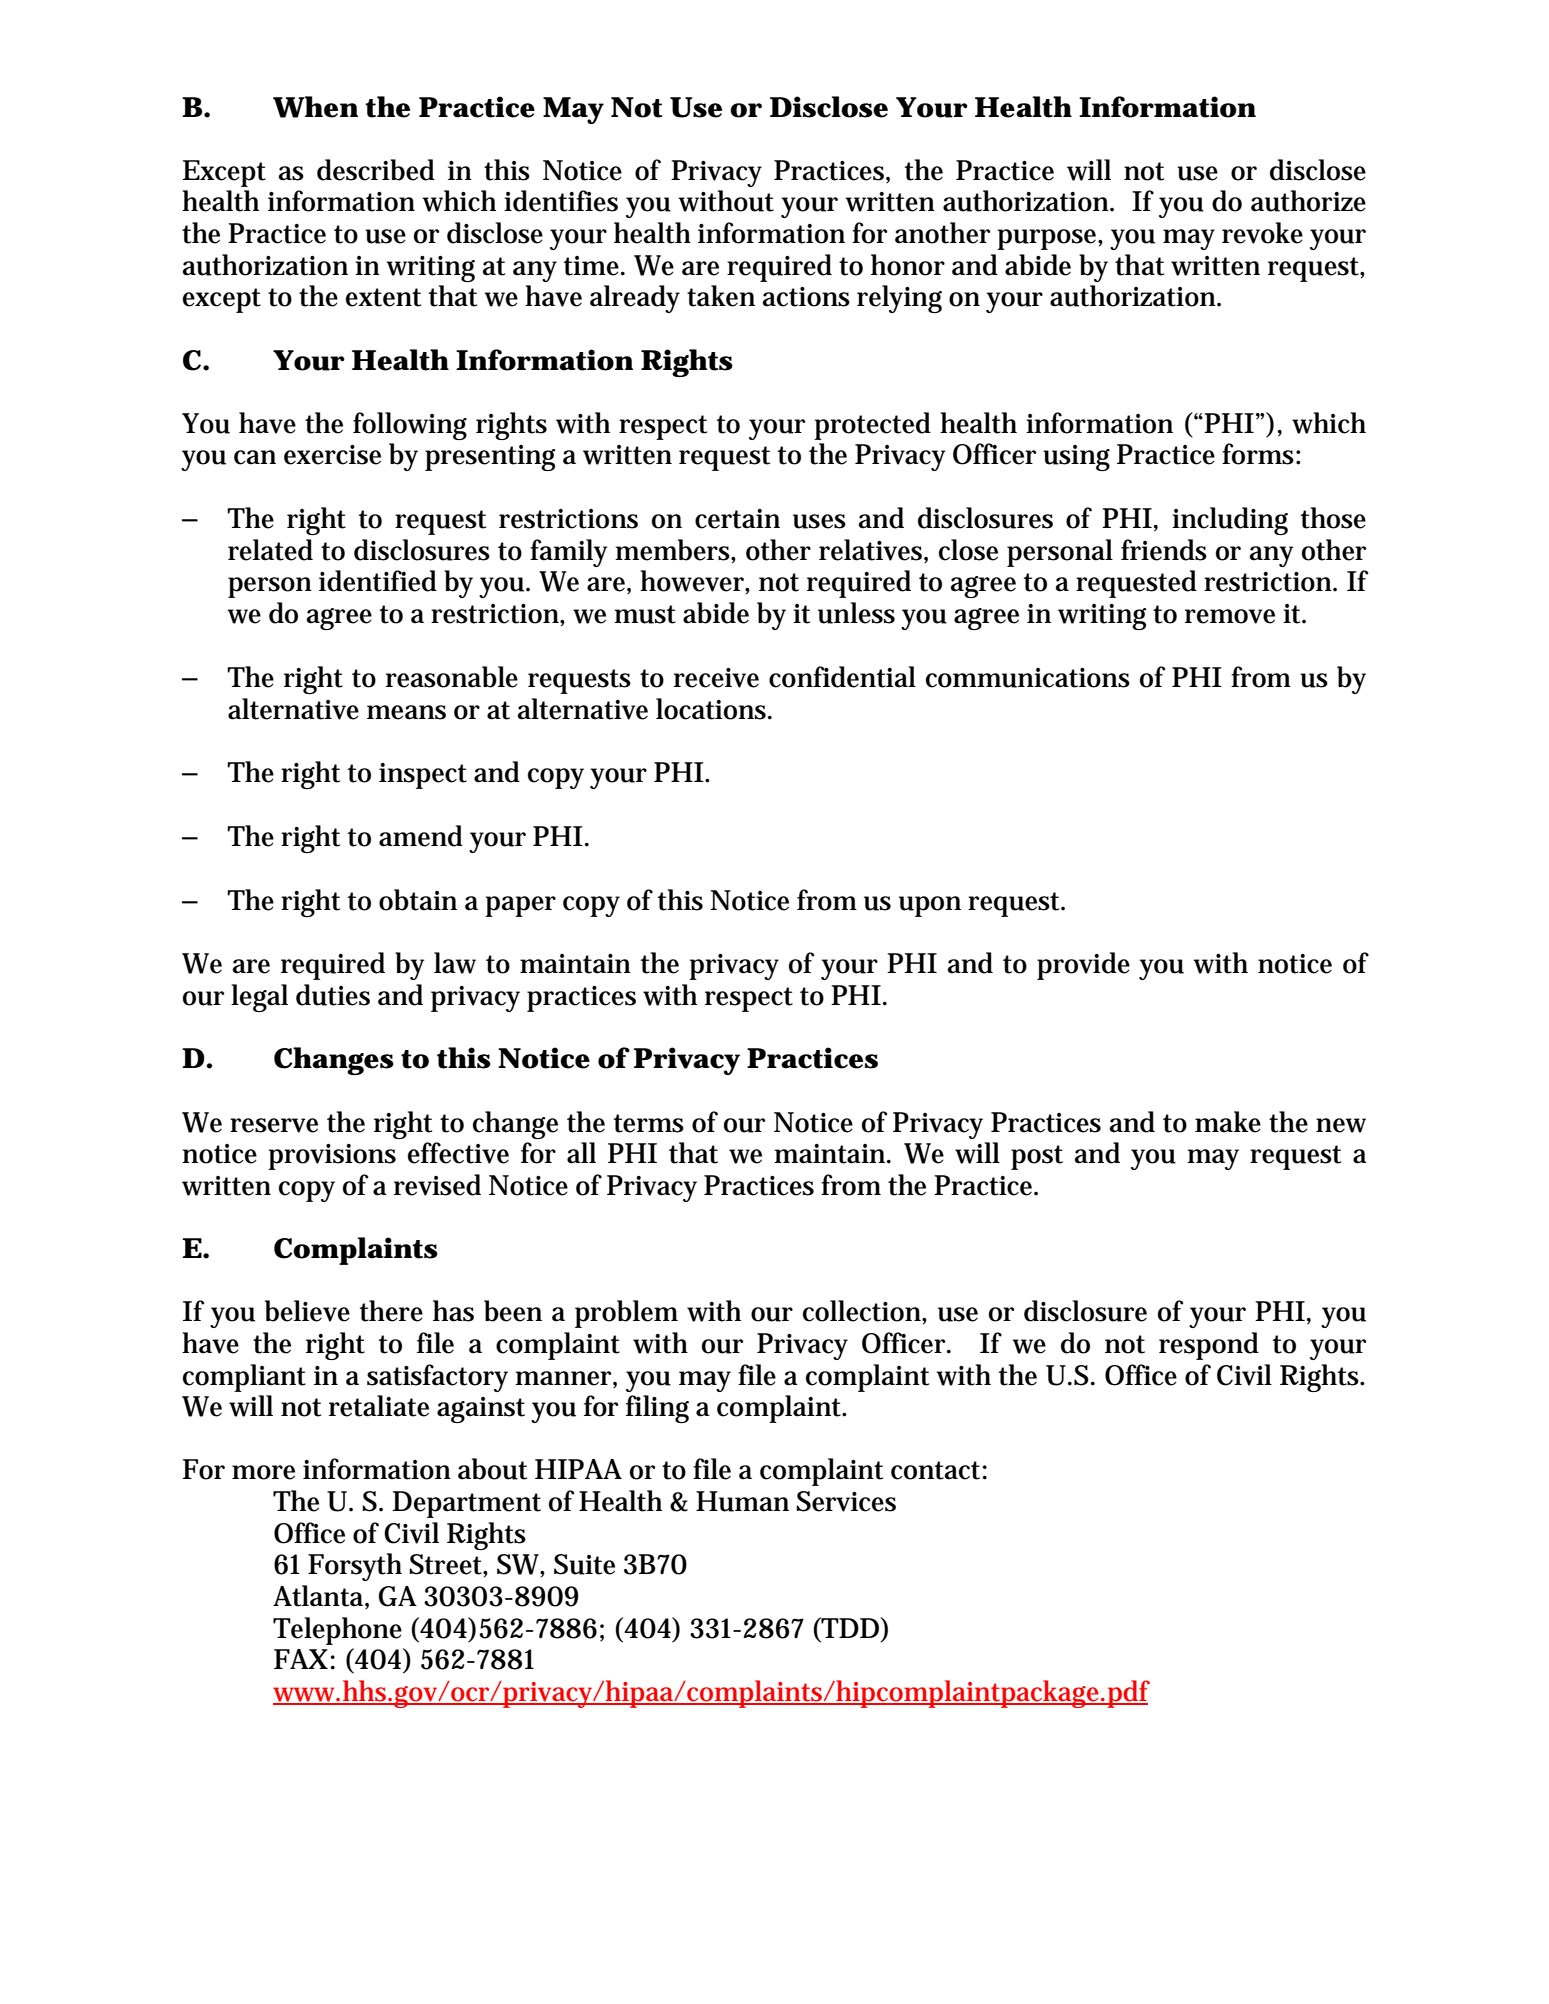 Image resolution: width=1549 pixels, height=2004 pixels. Describe the element at coordinates (1228, 1122) in the screenshot. I see `make` at that location.
